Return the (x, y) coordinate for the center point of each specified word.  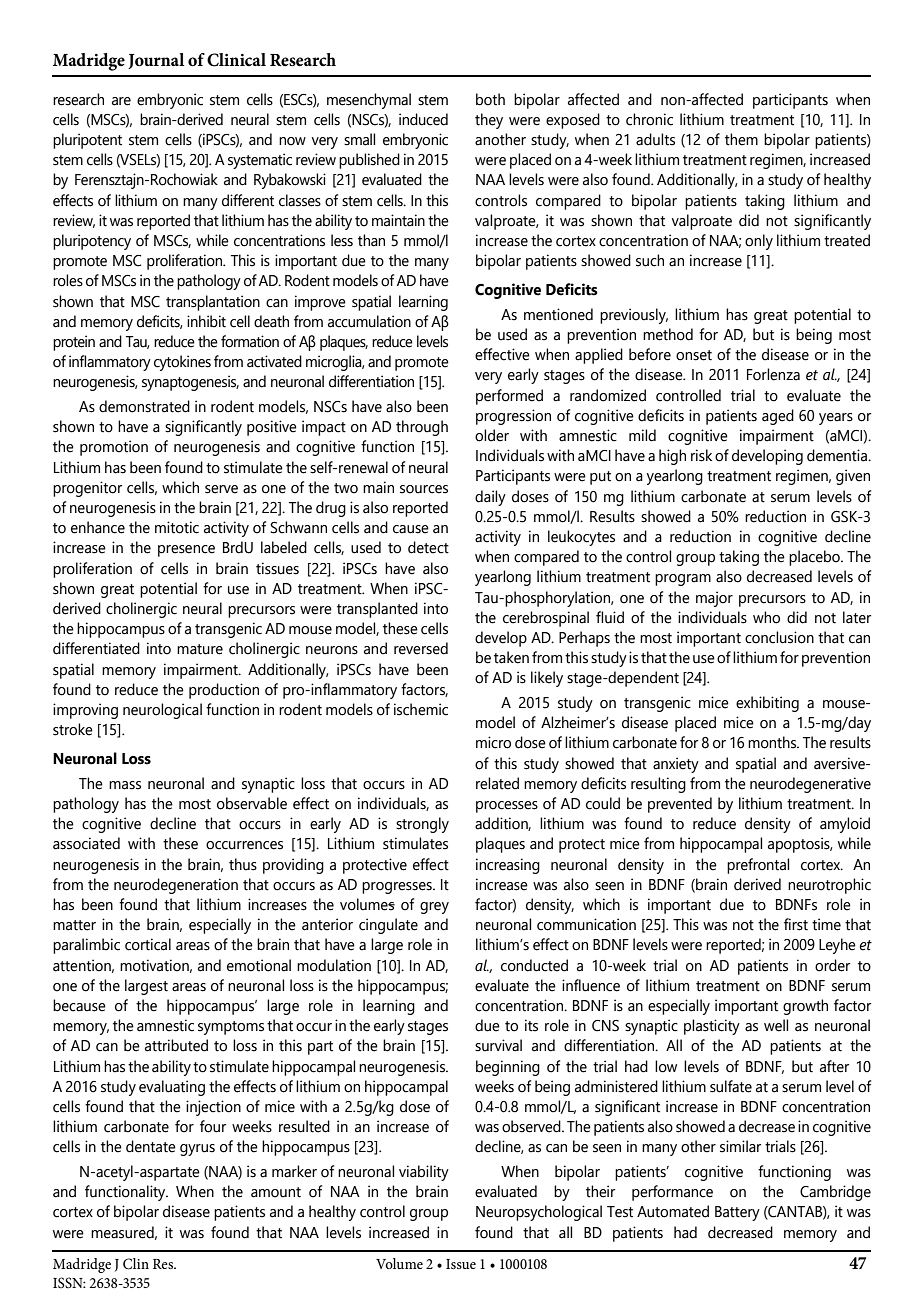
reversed (421, 648)
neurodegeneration (176, 886)
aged (778, 417)
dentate (151, 1146)
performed (509, 397)
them (741, 139)
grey (434, 908)
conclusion (779, 637)
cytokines (182, 363)
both (490, 99)
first (796, 924)
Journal (156, 61)
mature (200, 649)
